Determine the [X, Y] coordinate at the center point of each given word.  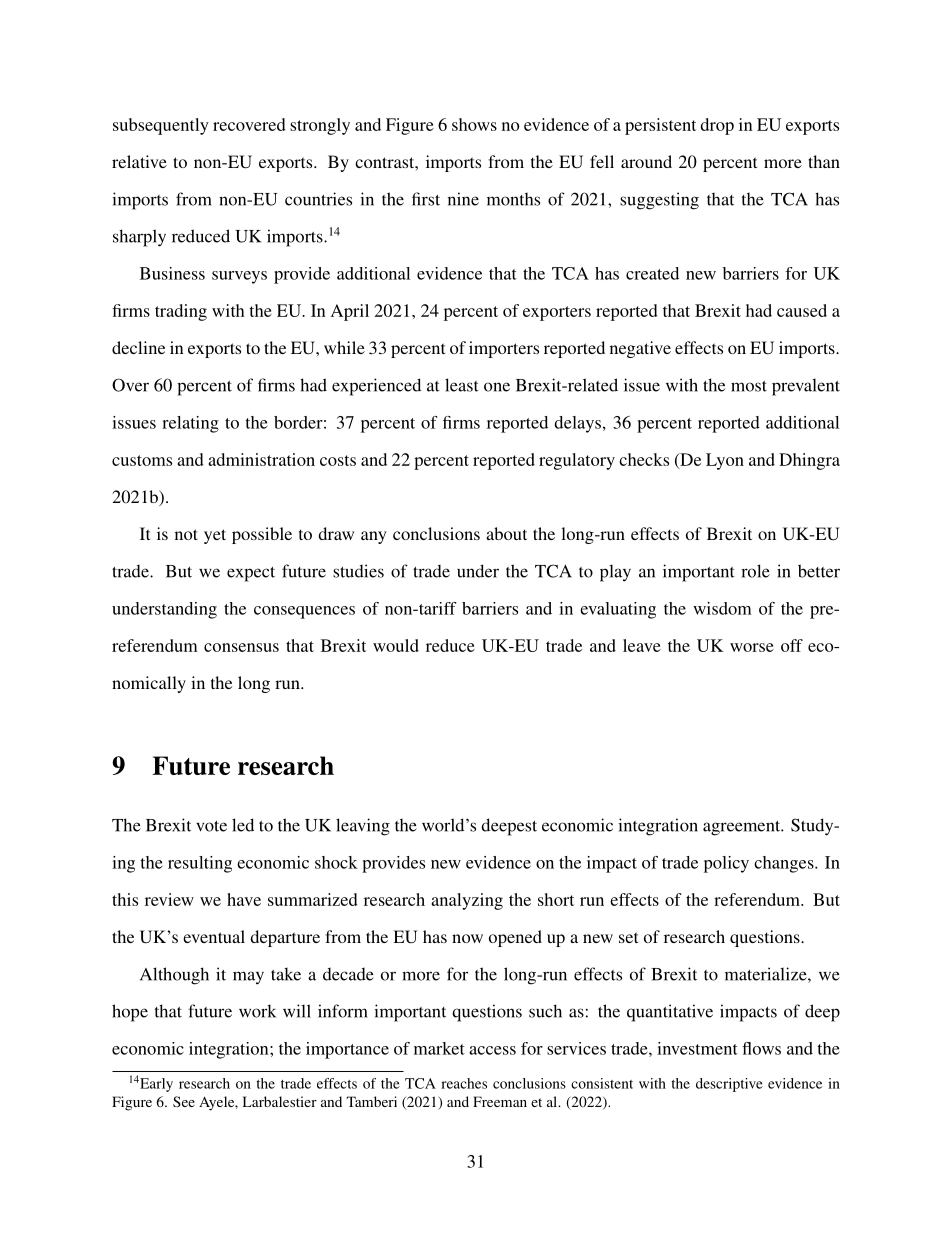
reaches [464, 1083]
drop [717, 126]
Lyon [725, 461]
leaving [363, 827]
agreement [743, 828]
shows [474, 124]
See [184, 1101]
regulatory [577, 461]
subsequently [161, 126]
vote [211, 826]
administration [261, 459]
